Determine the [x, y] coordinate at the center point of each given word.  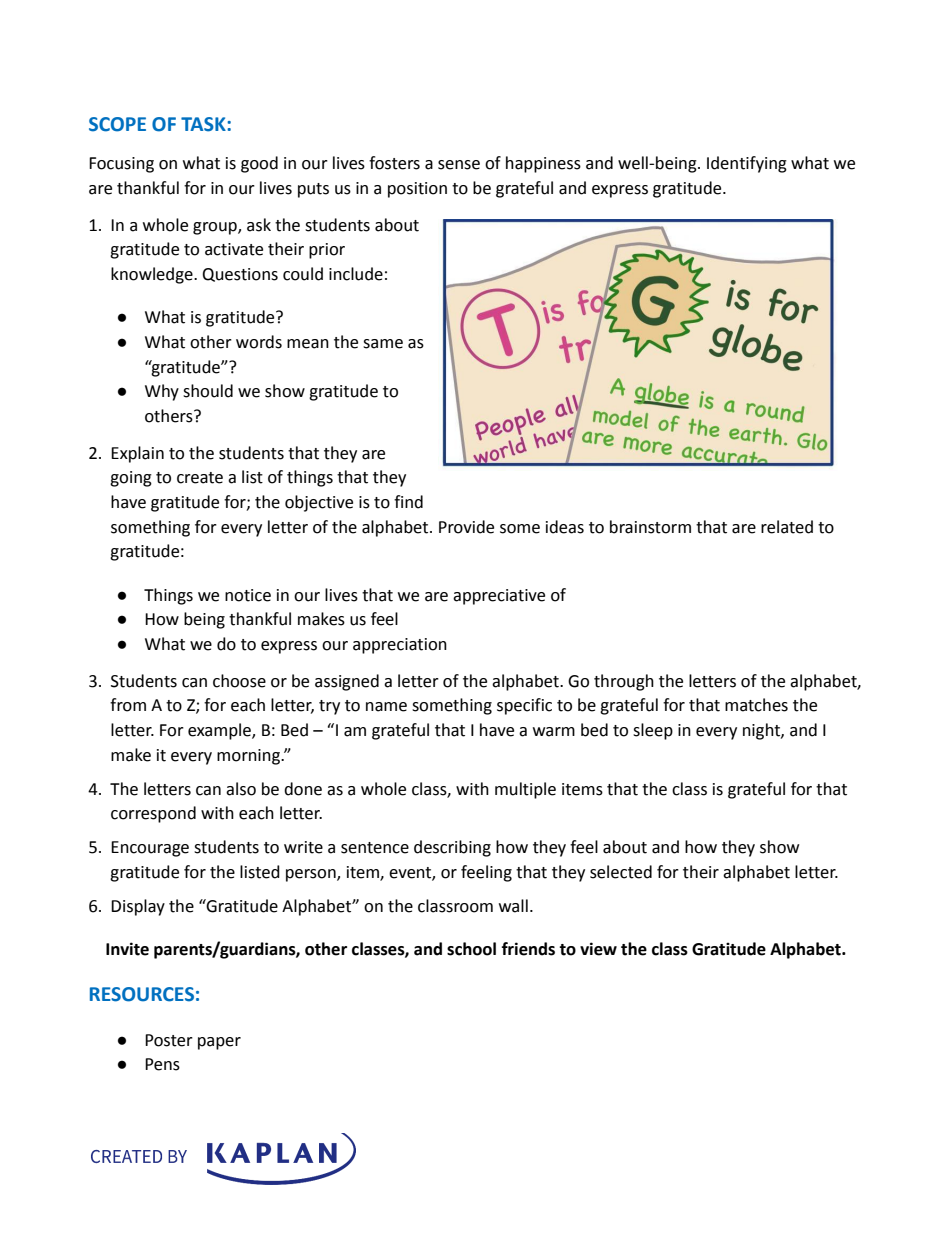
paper [219, 1043]
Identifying [747, 164]
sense [459, 165]
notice [248, 595]
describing [452, 848]
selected [621, 872]
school [471, 949]
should [208, 391]
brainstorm [650, 527]
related [787, 527]
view [598, 949]
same [383, 344]
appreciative [499, 597]
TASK [204, 124]
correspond [153, 814]
